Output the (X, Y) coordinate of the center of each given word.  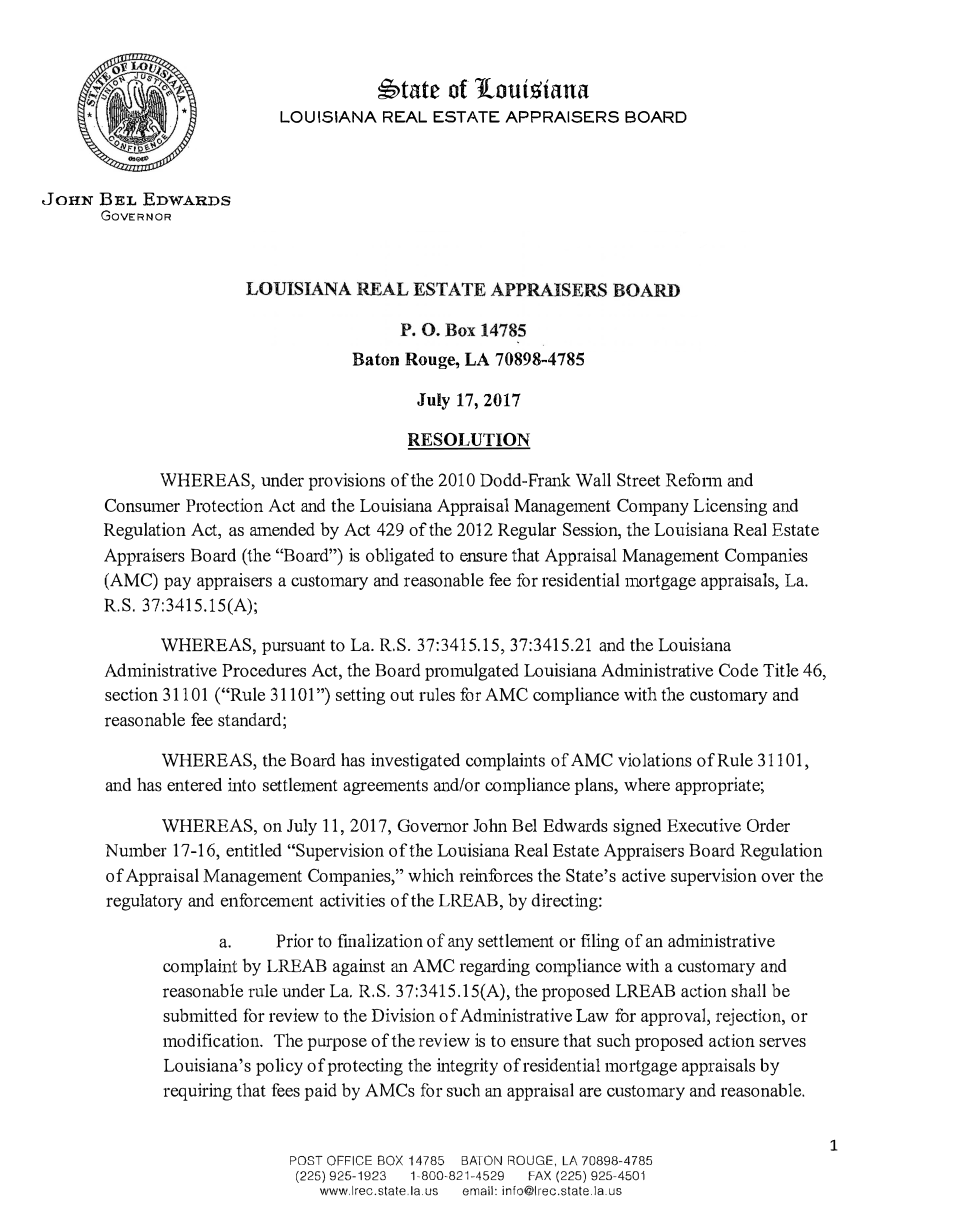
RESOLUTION (469, 440)
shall (748, 990)
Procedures (264, 670)
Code (738, 670)
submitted (200, 1015)
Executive (704, 825)
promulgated (472, 672)
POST (306, 1160)
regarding (495, 967)
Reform (694, 480)
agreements (385, 787)
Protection (224, 505)
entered (194, 785)
